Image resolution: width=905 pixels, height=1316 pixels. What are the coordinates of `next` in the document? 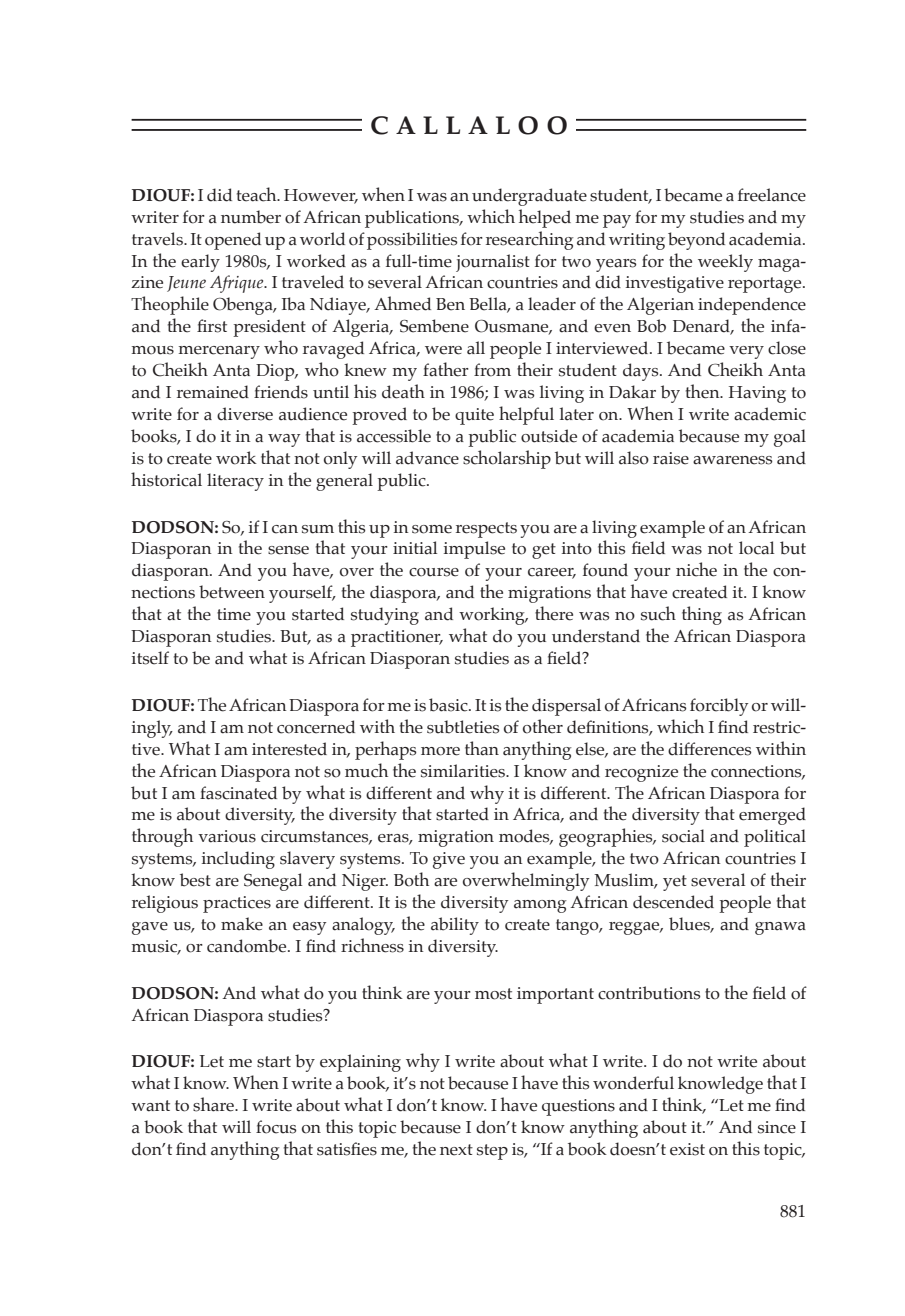 It's located at (456, 1150).
